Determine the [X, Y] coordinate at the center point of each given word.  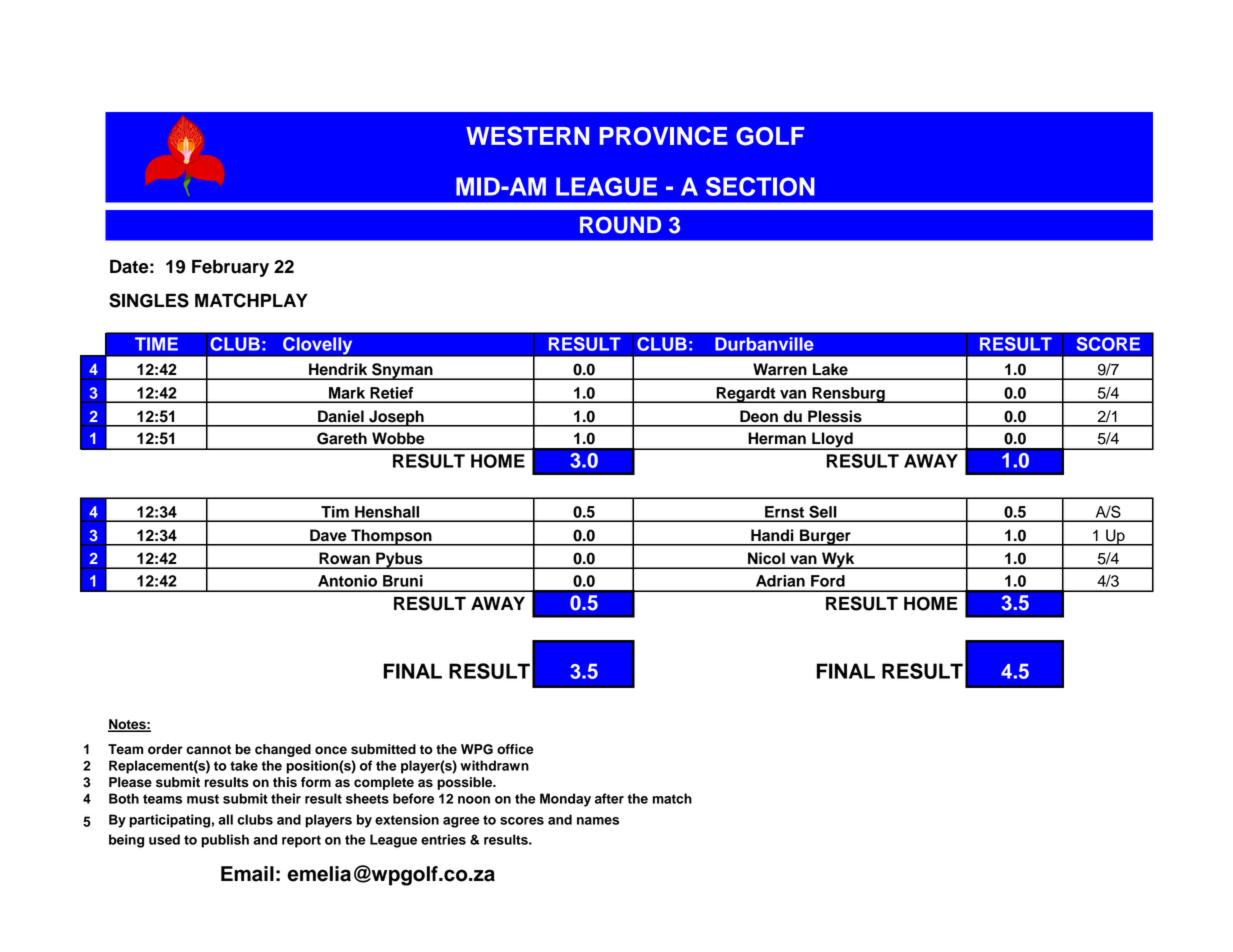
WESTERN [527, 136]
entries [443, 839]
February [230, 268]
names [598, 821]
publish [225, 841]
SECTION [760, 186]
